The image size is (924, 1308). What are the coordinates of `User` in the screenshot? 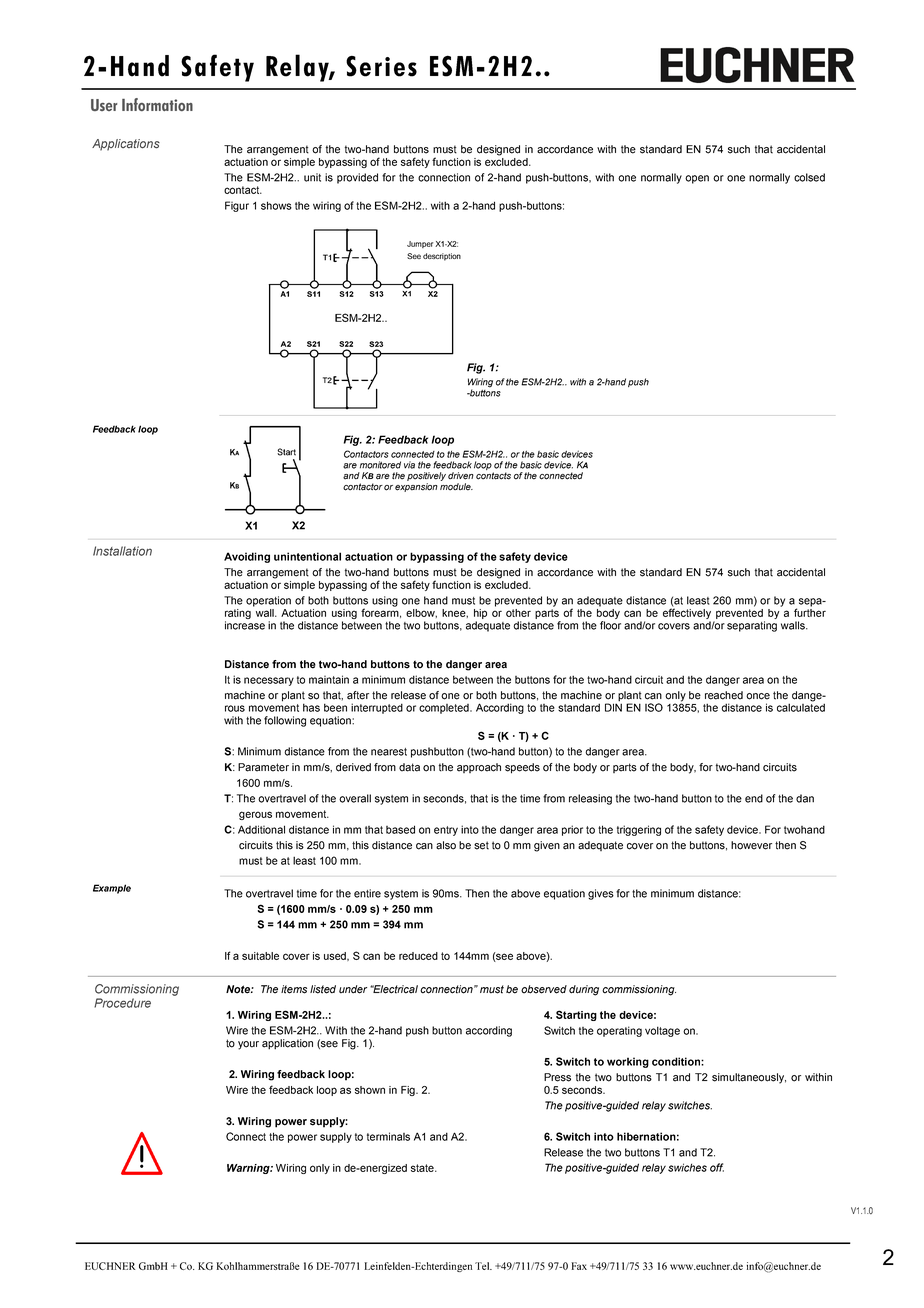 It's located at (104, 105).
